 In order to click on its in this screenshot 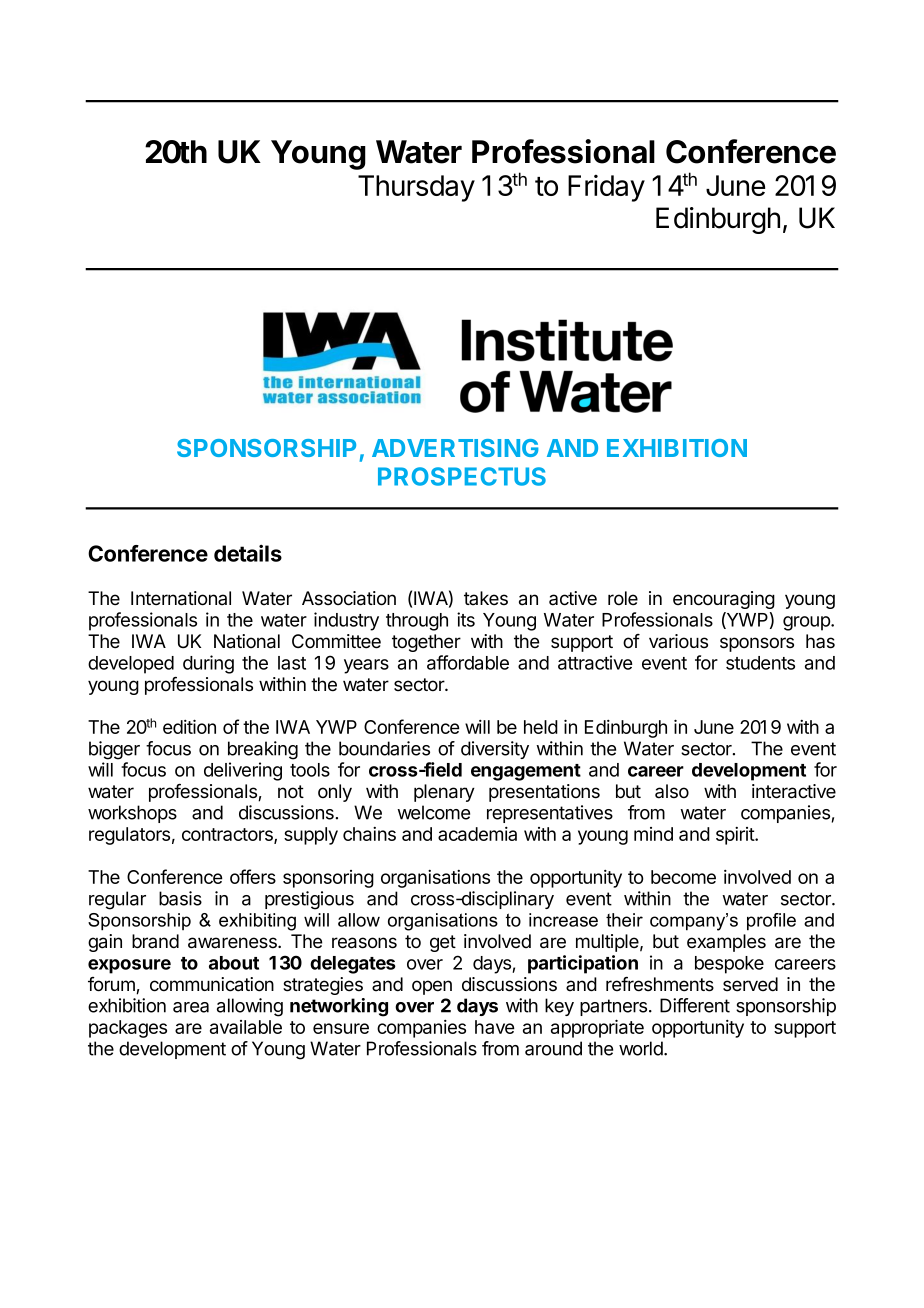, I will do `click(466, 619)`.
